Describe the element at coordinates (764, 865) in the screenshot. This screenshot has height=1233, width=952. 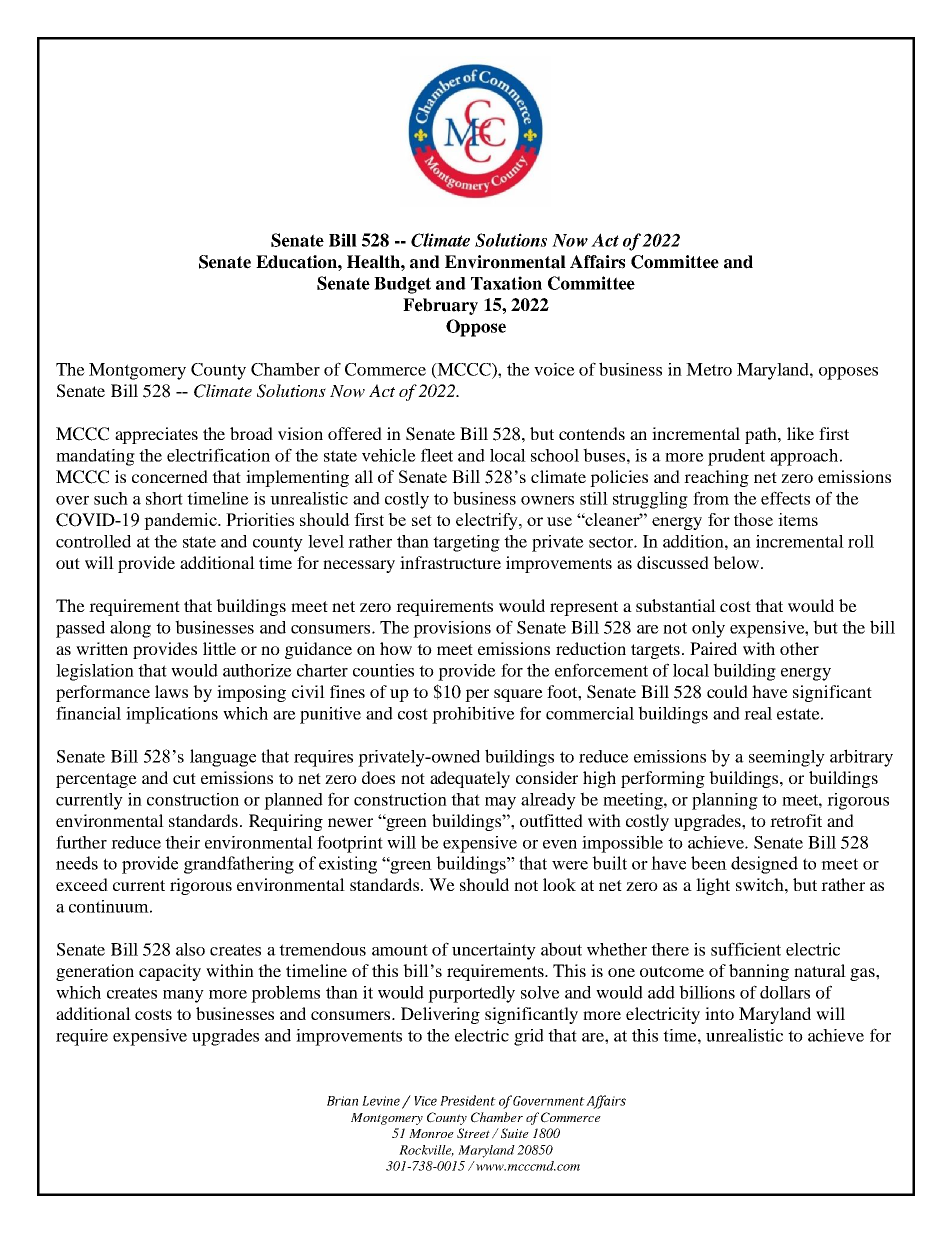
I see `designed` at that location.
